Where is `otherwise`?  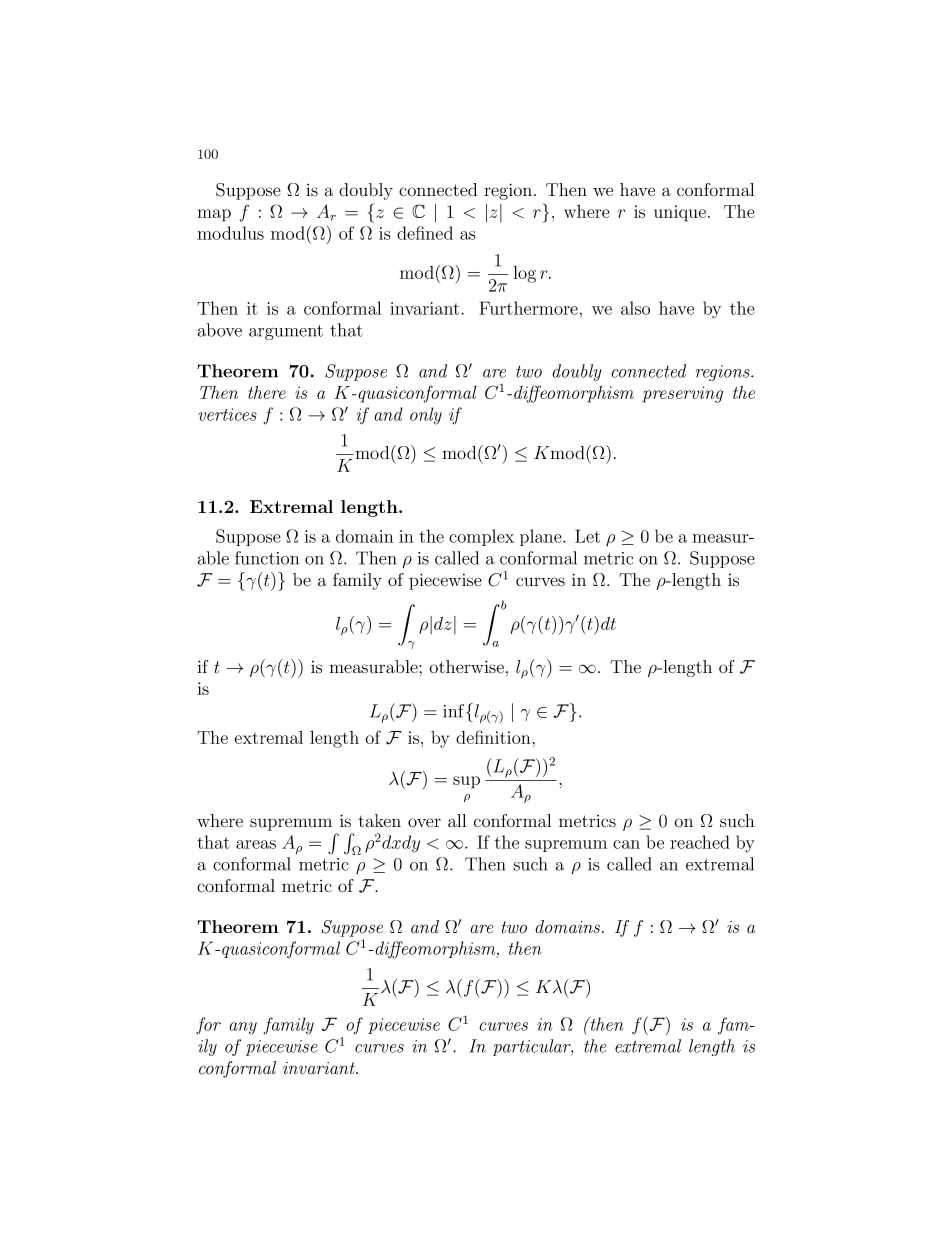
otherwise is located at coordinates (467, 667).
